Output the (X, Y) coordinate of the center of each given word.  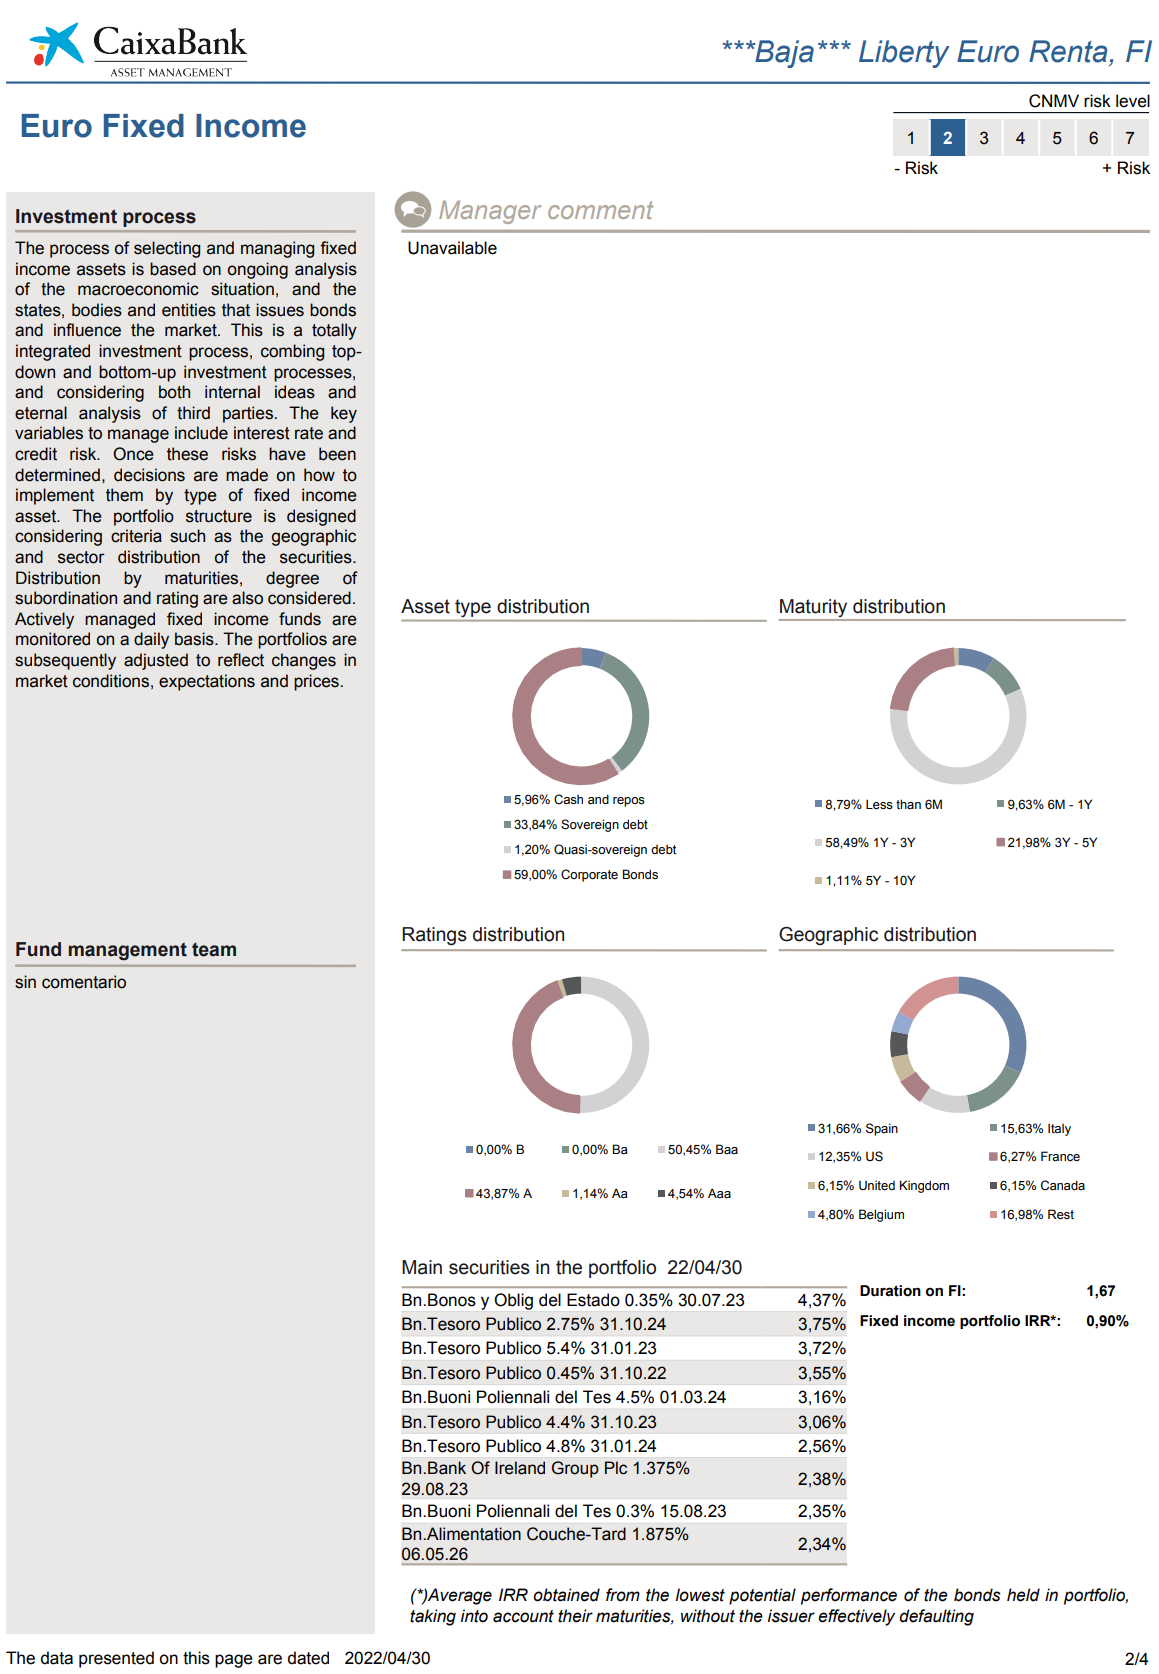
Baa (727, 1149)
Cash (568, 799)
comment (600, 210)
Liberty (904, 54)
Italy (1059, 1129)
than (908, 804)
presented (116, 1659)
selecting (167, 249)
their (575, 1616)
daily (151, 640)
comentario (84, 982)
